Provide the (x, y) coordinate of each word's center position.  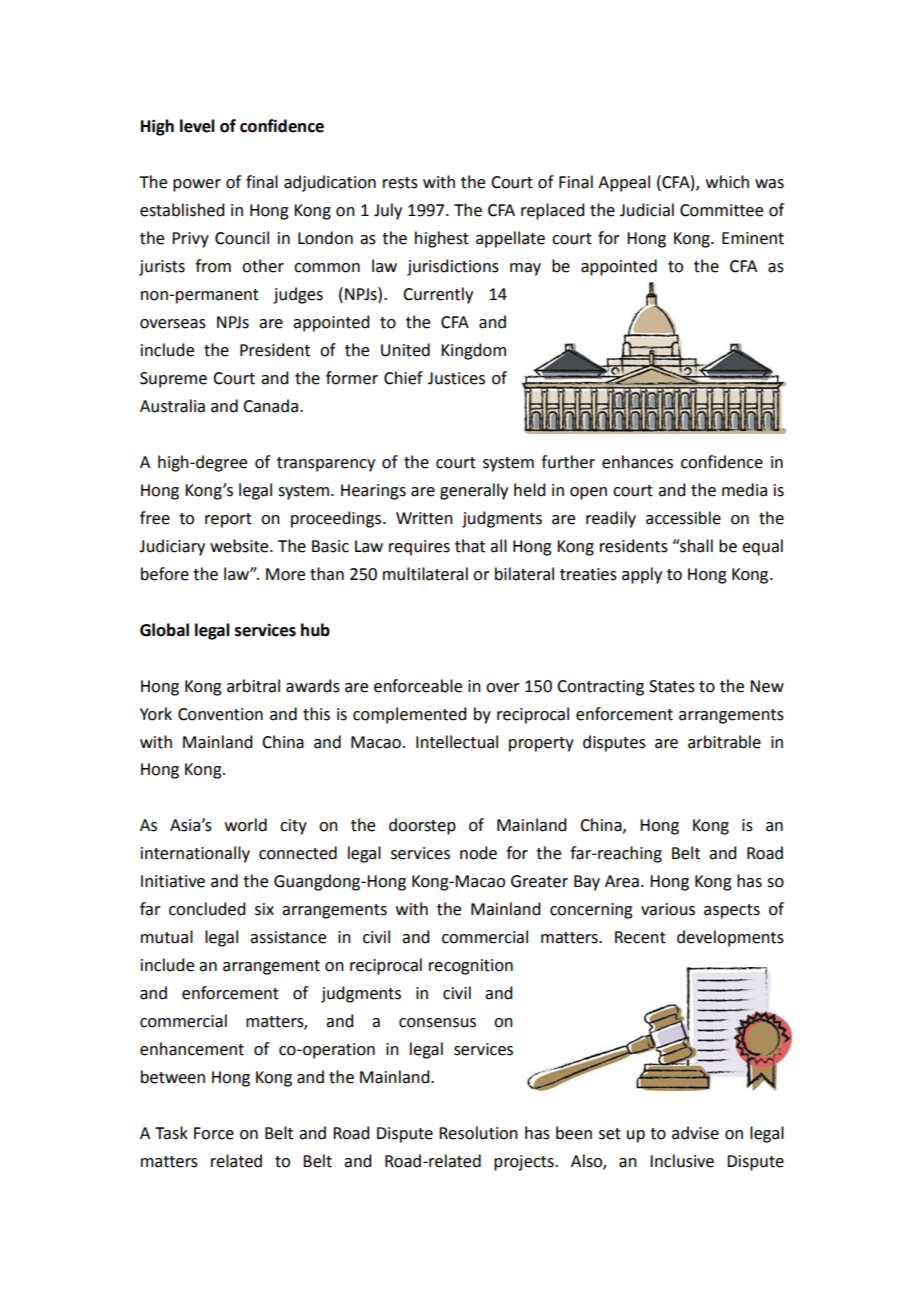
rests (400, 183)
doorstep (422, 826)
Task (171, 1133)
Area (622, 881)
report (228, 520)
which (727, 182)
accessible (683, 518)
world (246, 825)
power (197, 185)
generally (474, 491)
